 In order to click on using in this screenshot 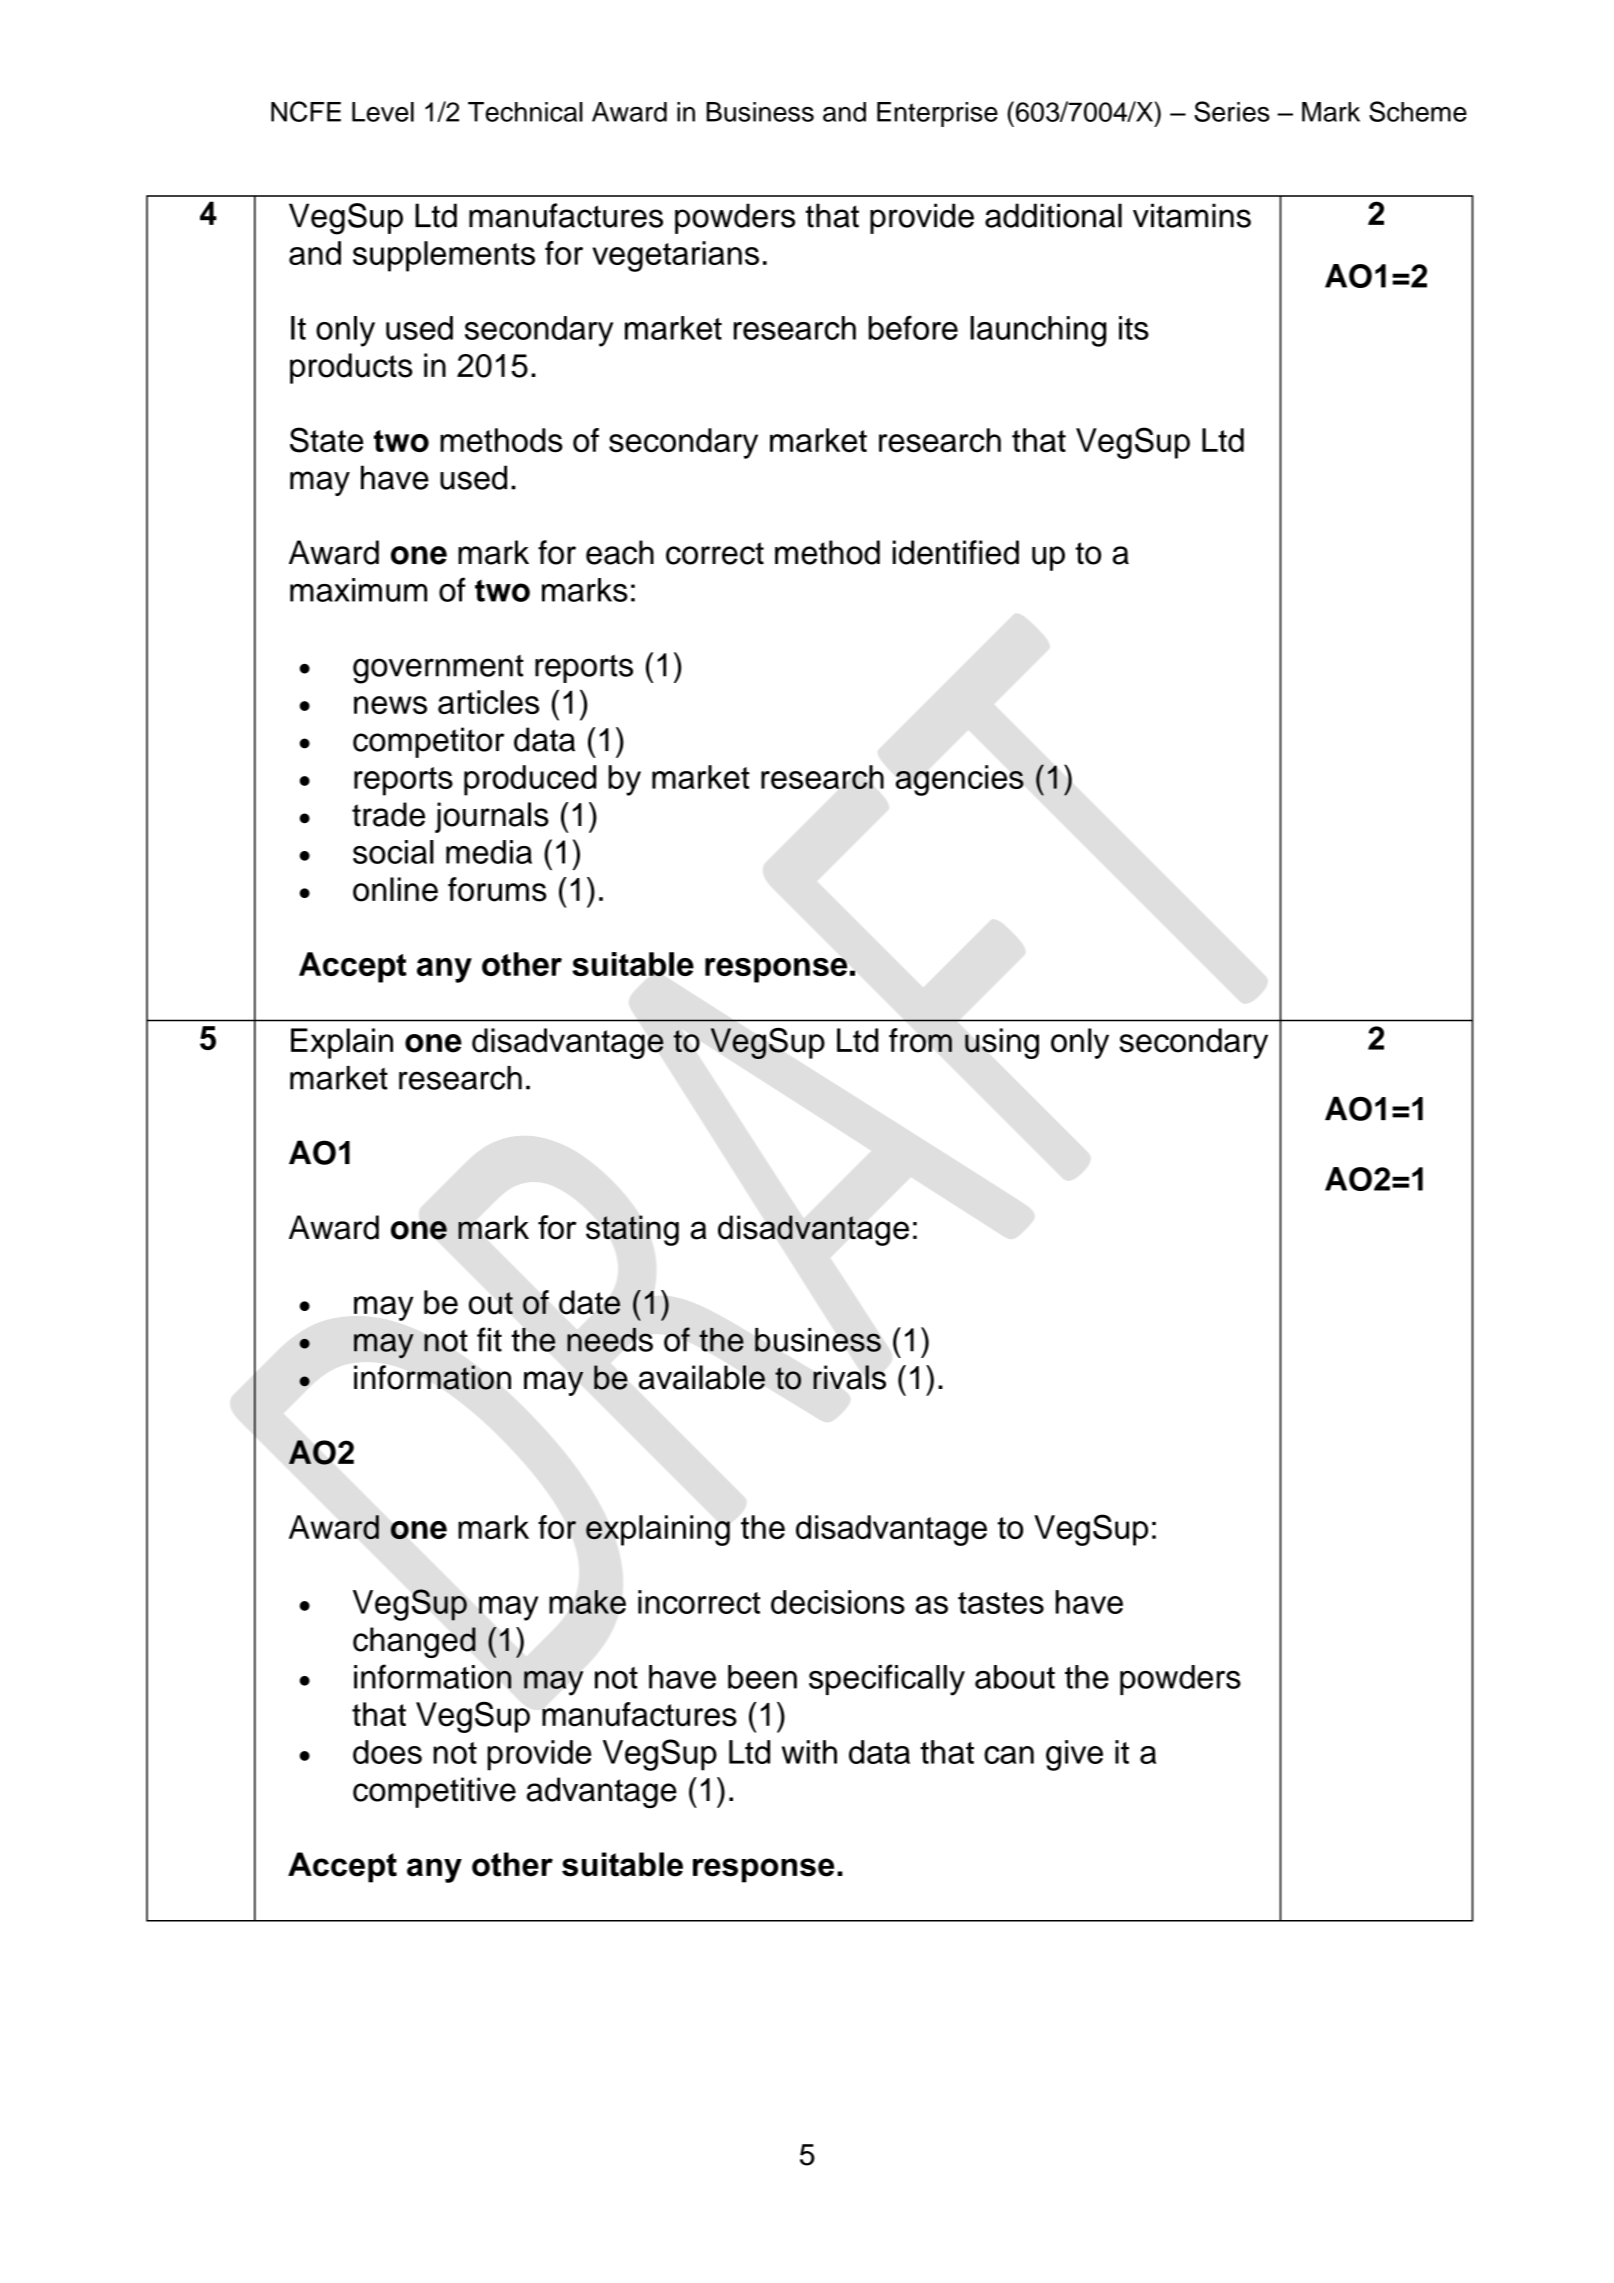, I will do `click(1002, 1043)`.
